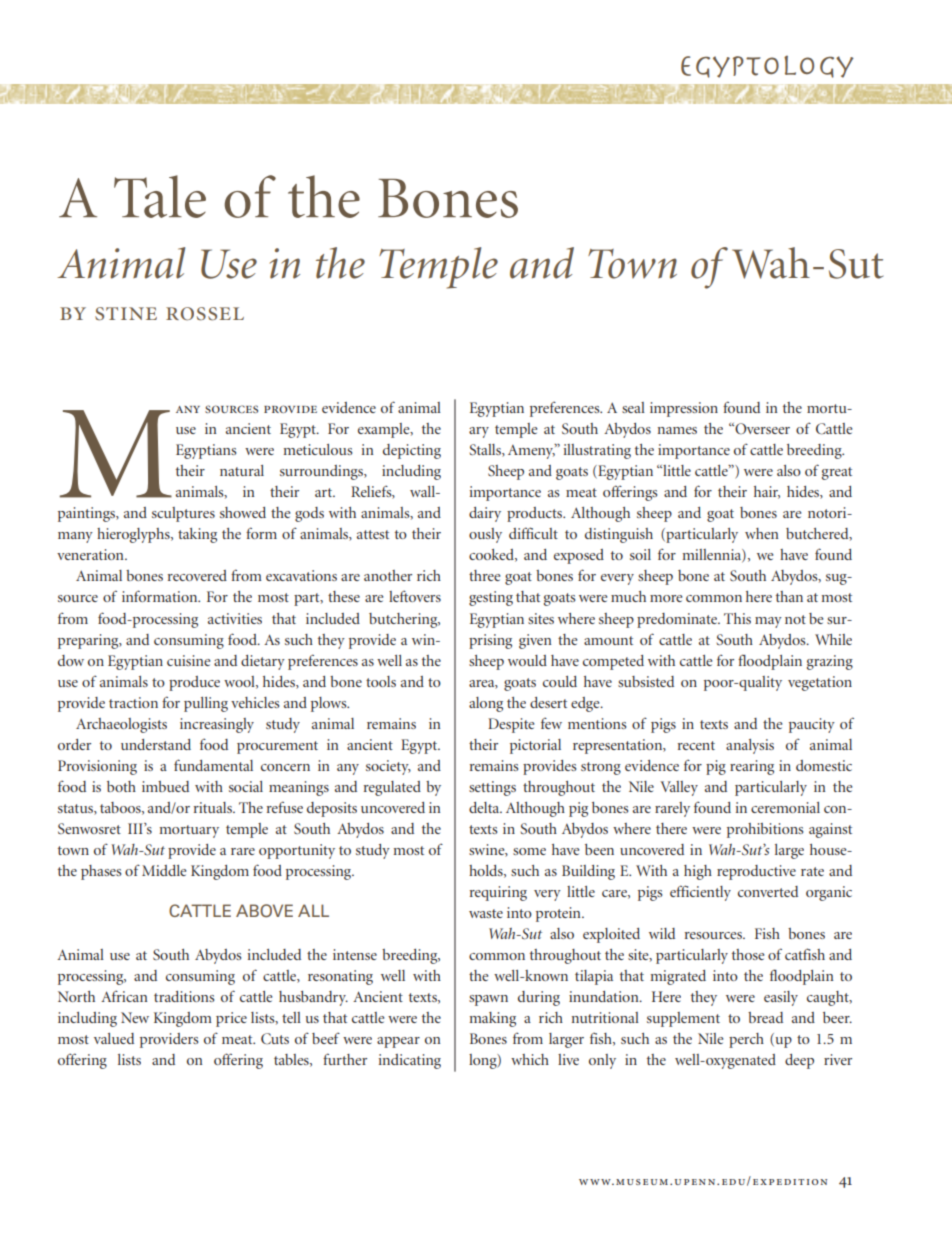 The width and height of the document is (952, 1233). I want to click on cuisine, so click(188, 660).
